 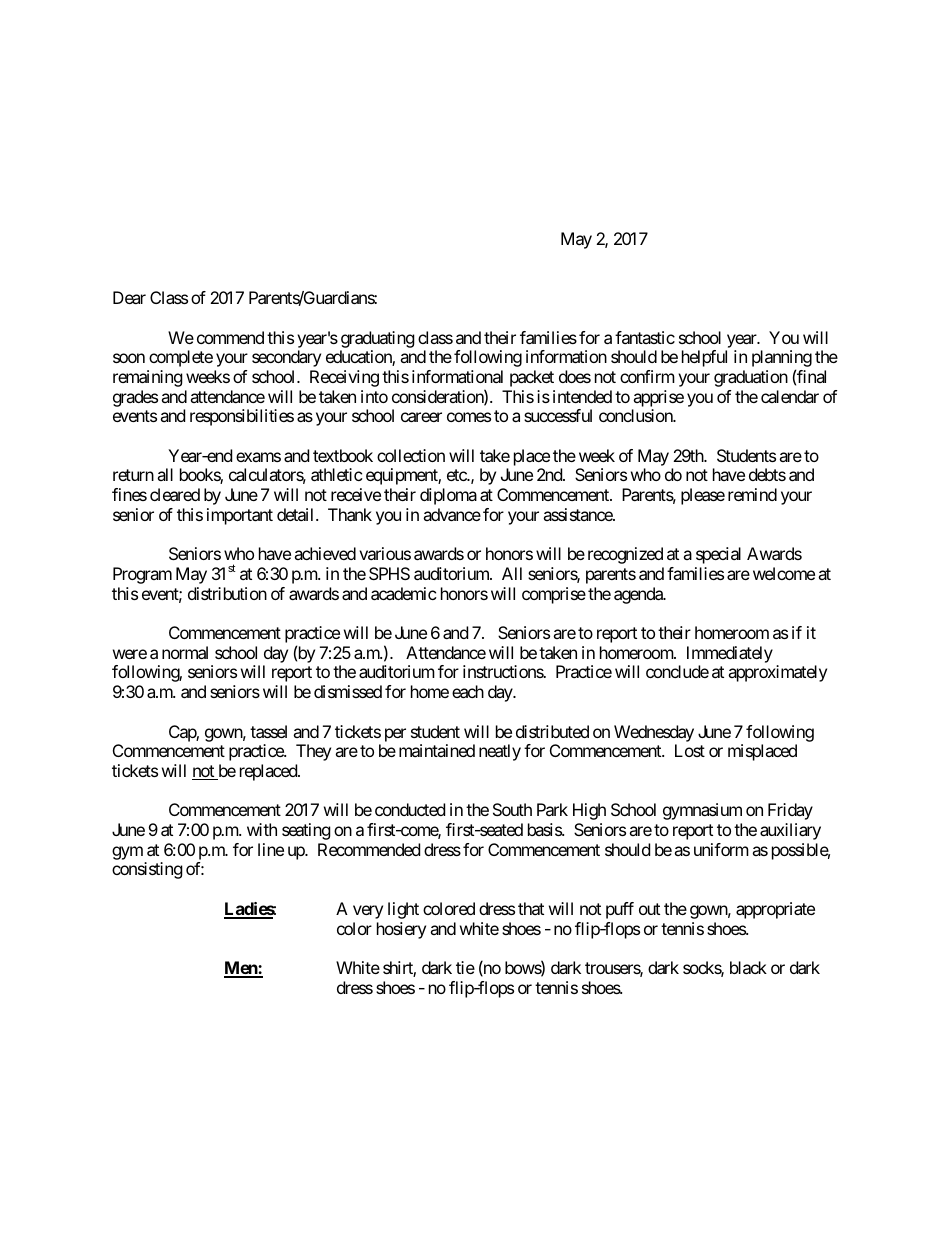 What do you see at coordinates (389, 573) in the screenshot?
I see `SPHS` at bounding box center [389, 573].
